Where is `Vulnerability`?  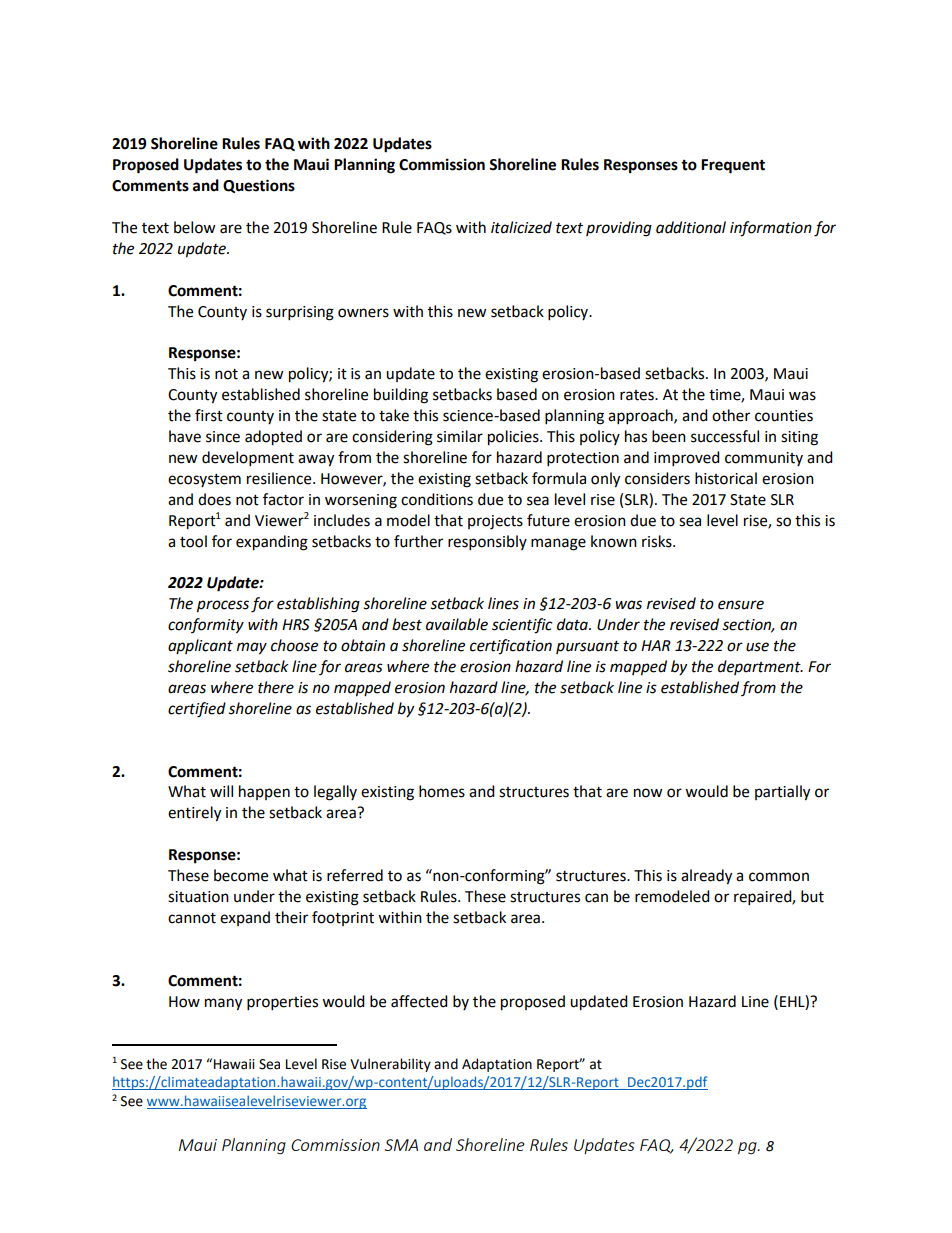 Vulnerability is located at coordinates (390, 1065).
